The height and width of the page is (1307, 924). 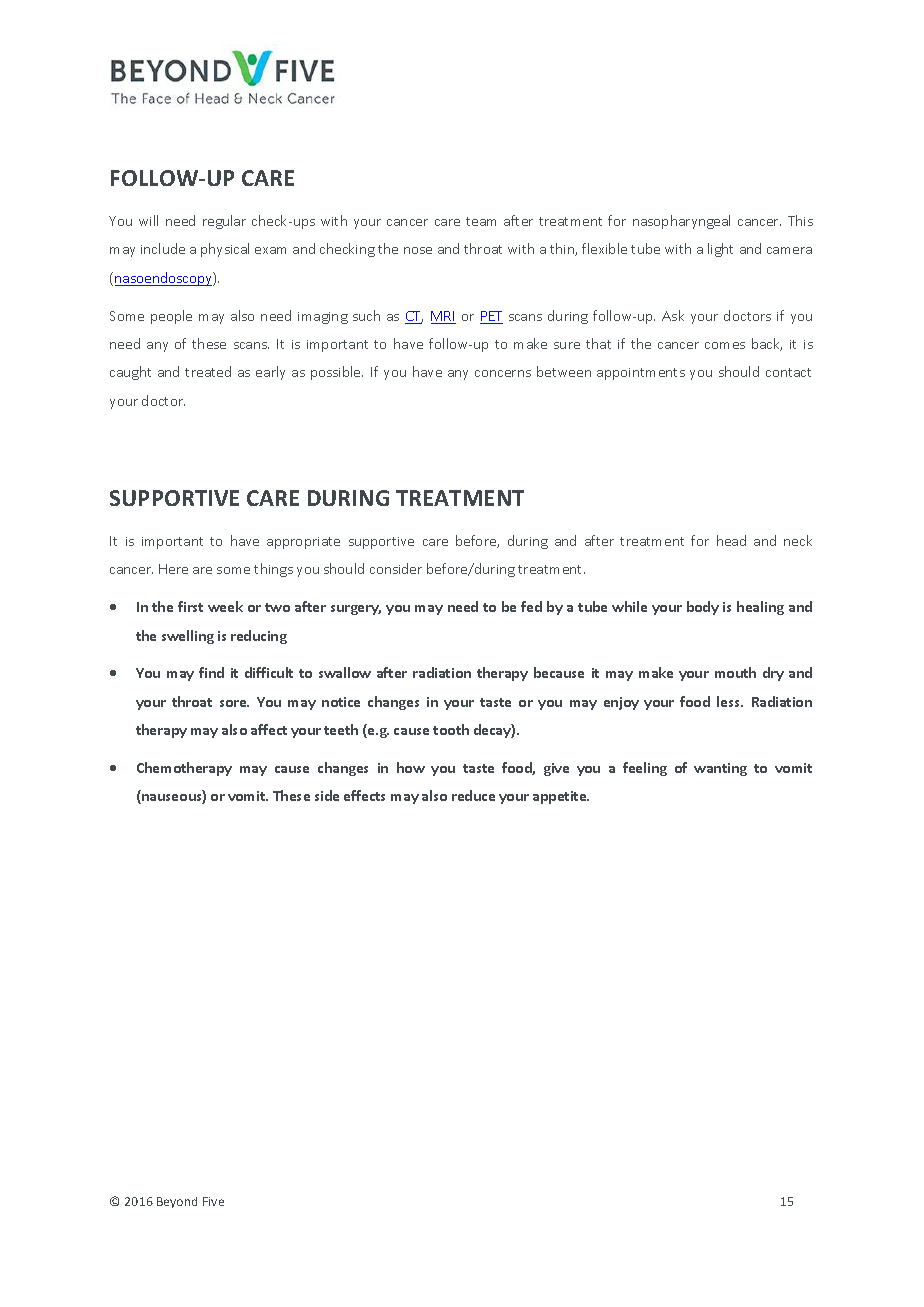 I want to click on physical, so click(x=225, y=250).
